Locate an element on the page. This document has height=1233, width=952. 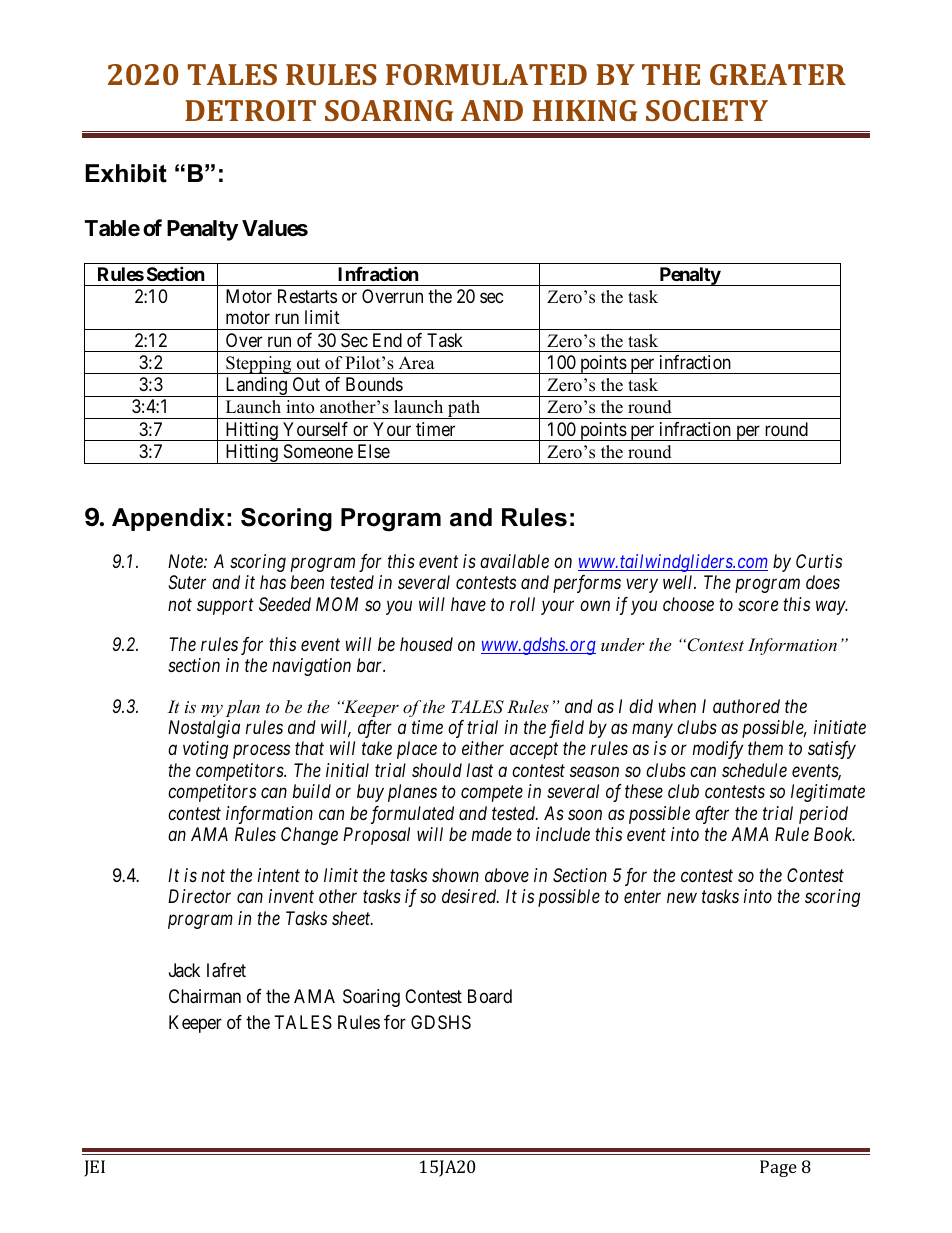
JEI is located at coordinates (94, 1168).
